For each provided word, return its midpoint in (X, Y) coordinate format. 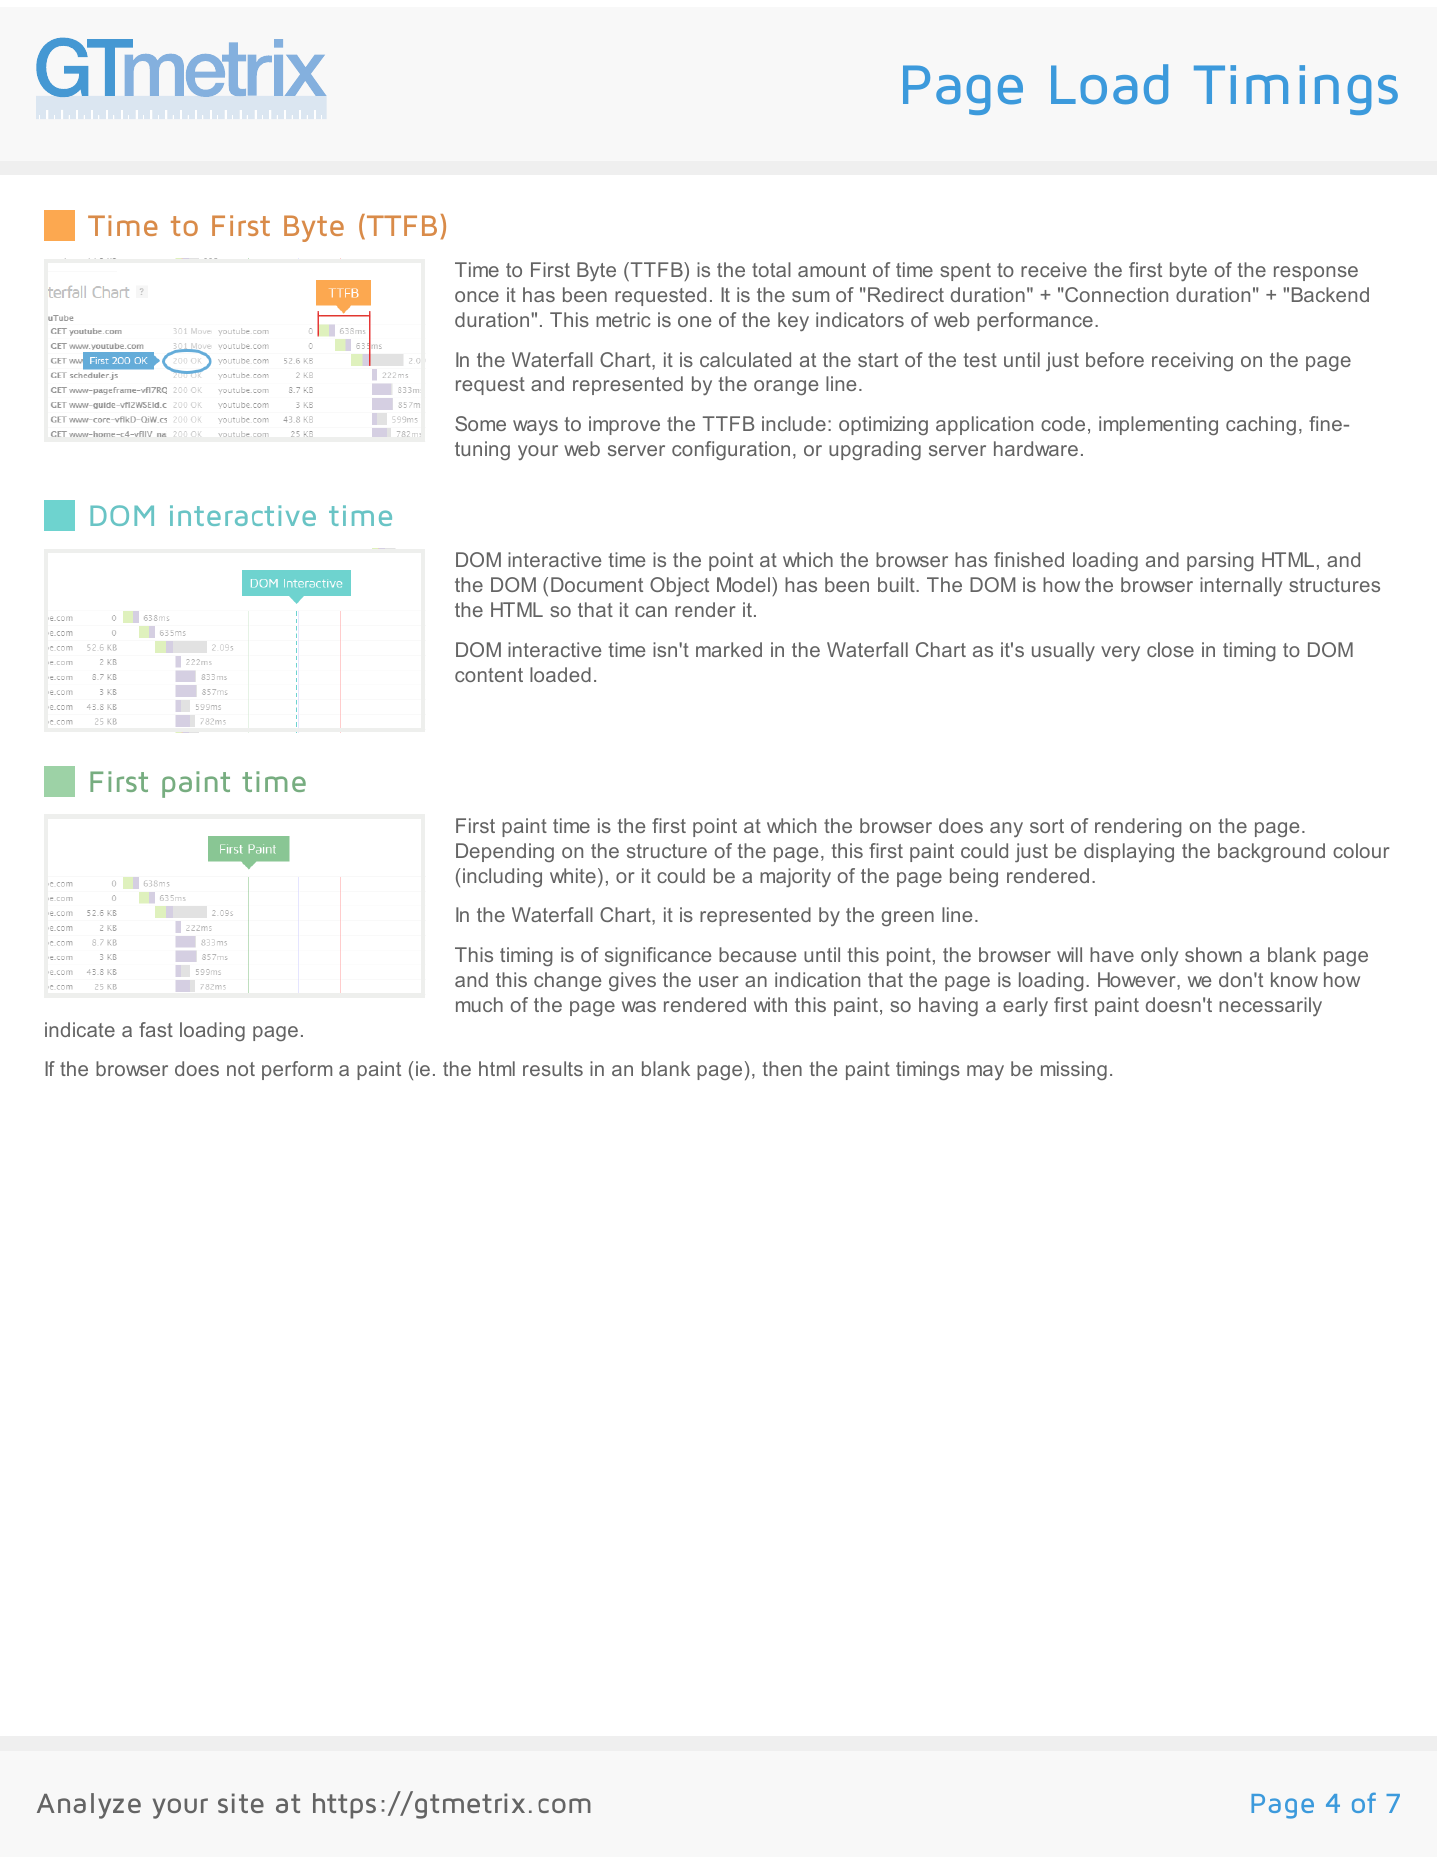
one (694, 321)
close (1170, 649)
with (770, 1004)
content (489, 675)
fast (156, 1029)
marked (729, 649)
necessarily (1270, 1006)
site (241, 1803)
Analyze (89, 1806)
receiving (1192, 361)
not (241, 1069)
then (782, 1068)
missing (1074, 1070)
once (477, 296)
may (985, 1072)
